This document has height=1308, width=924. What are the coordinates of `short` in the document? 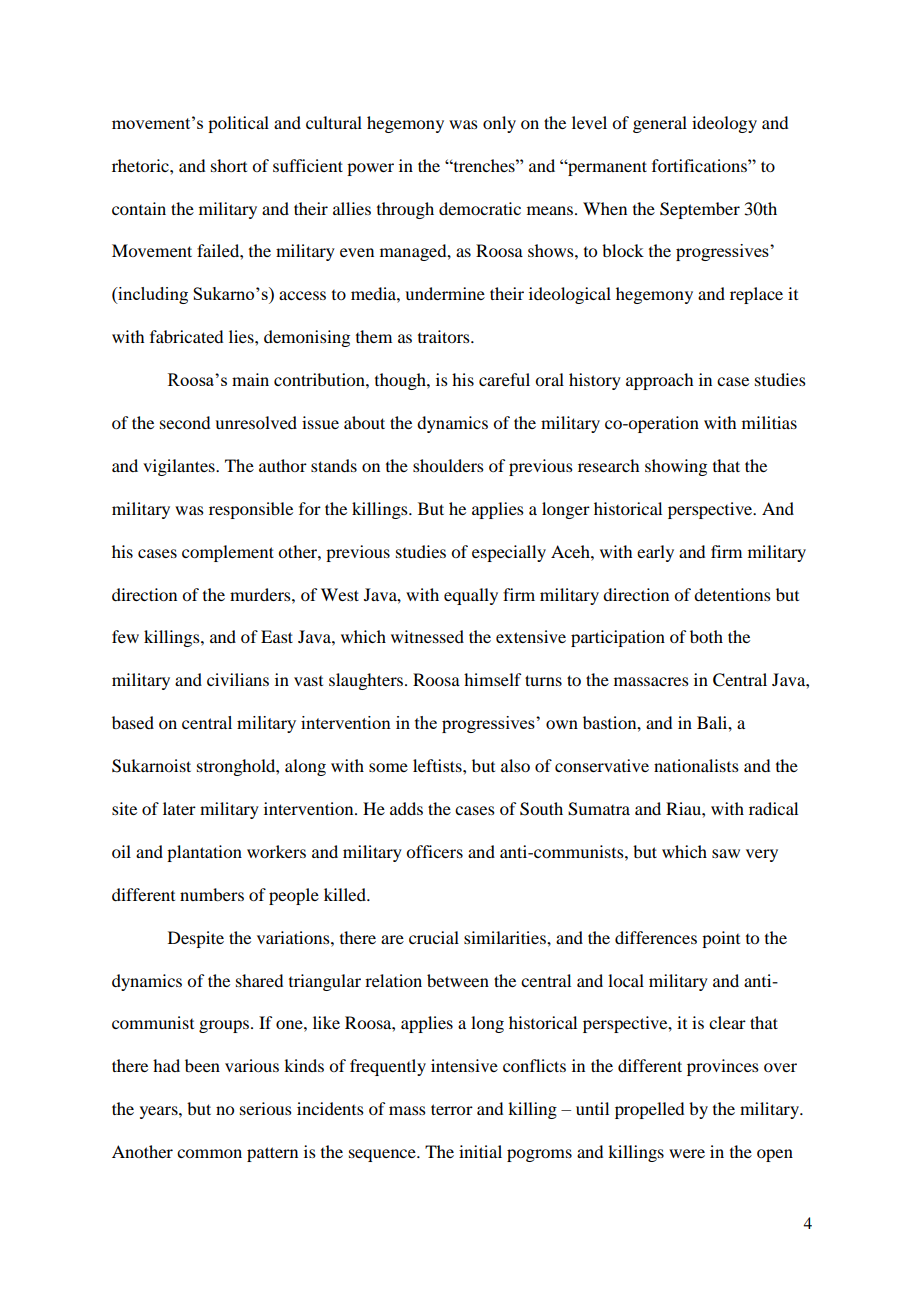 It's located at (229, 165).
